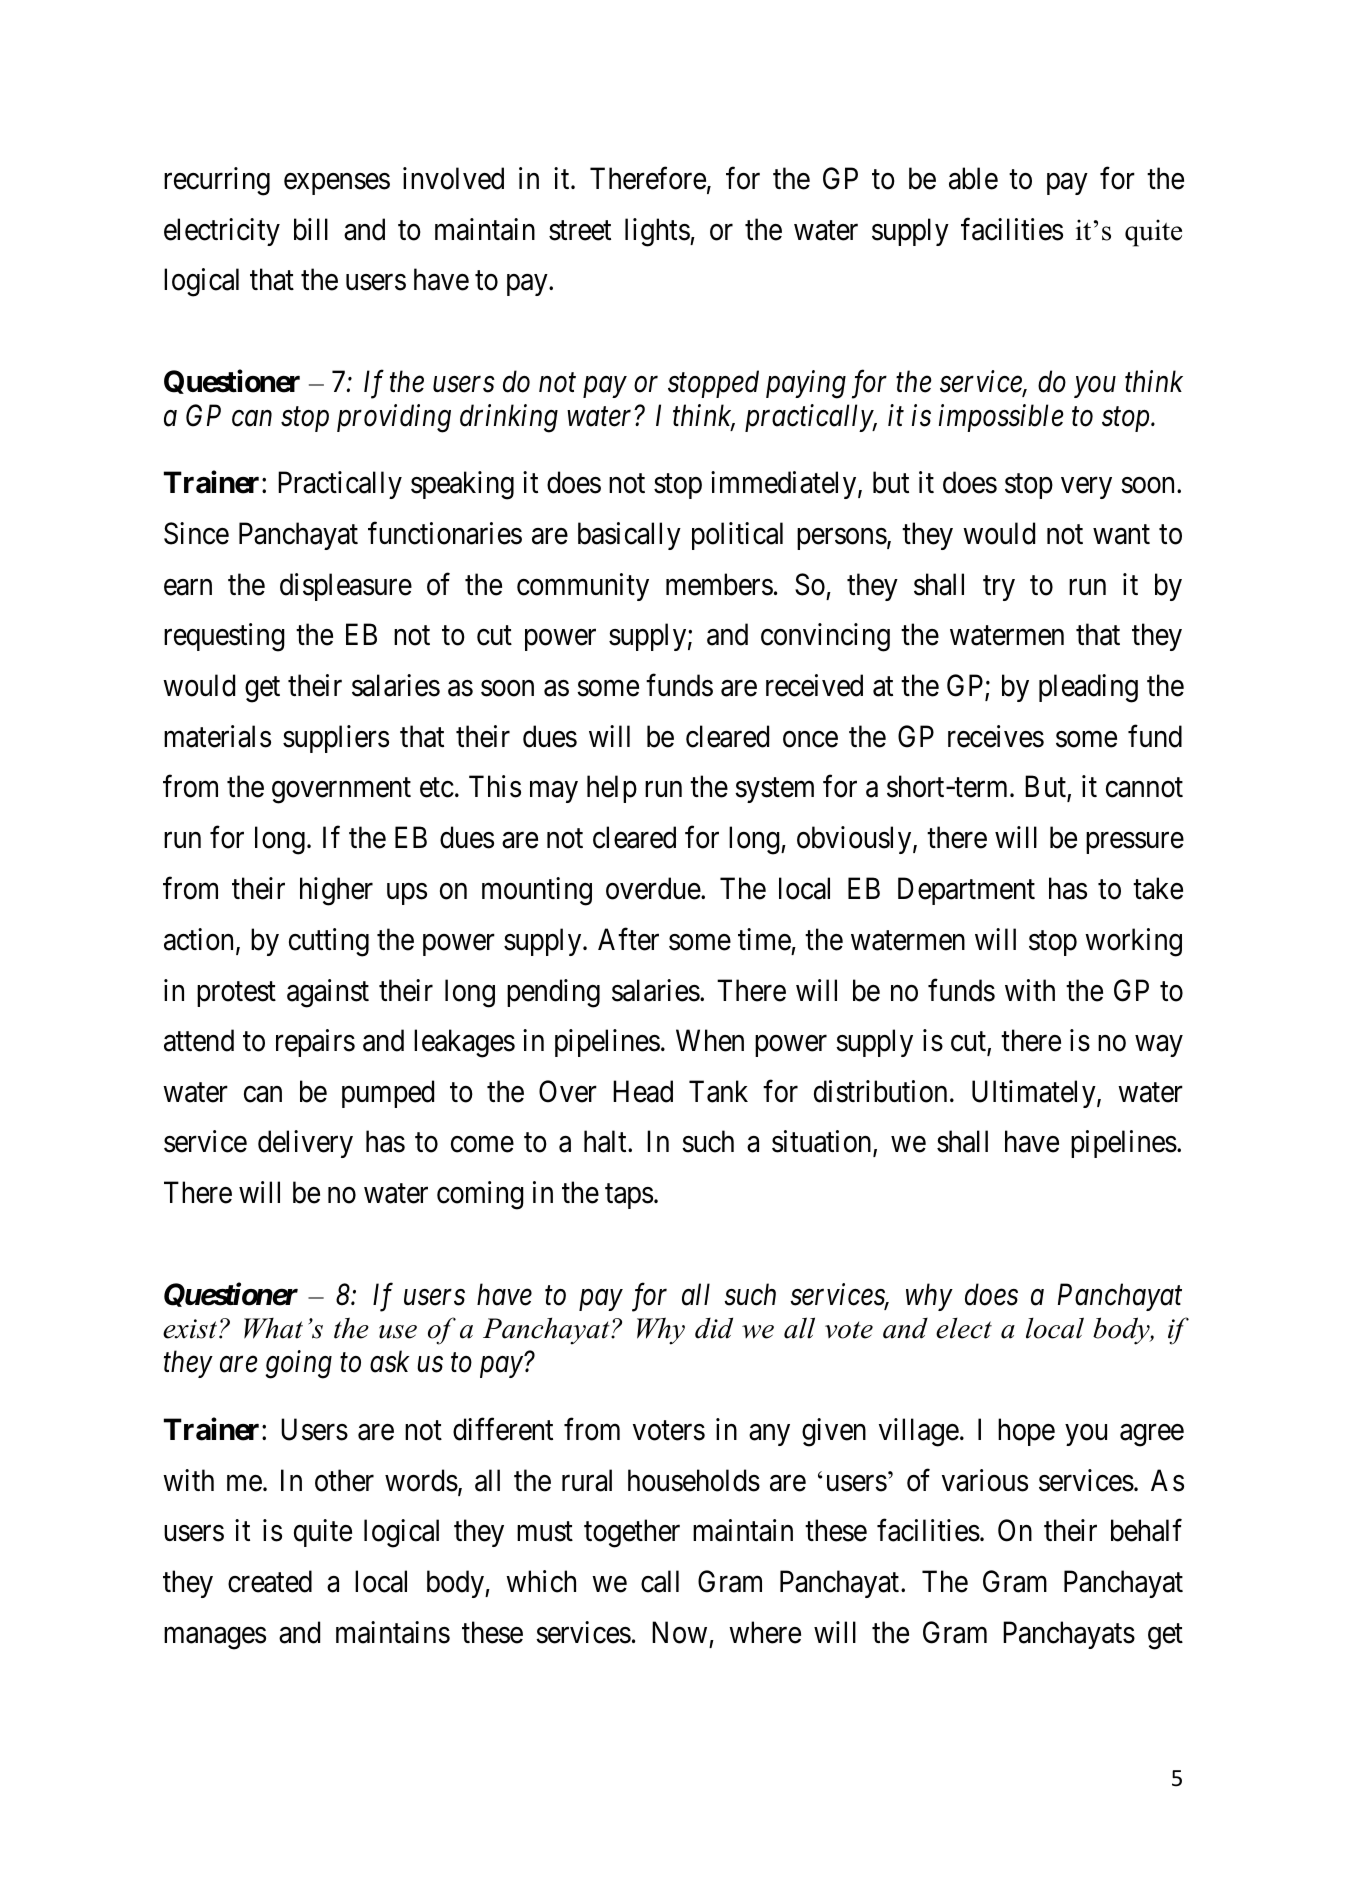 The image size is (1346, 1904). What do you see at coordinates (388, 1094) in the screenshot?
I see `pumped` at bounding box center [388, 1094].
